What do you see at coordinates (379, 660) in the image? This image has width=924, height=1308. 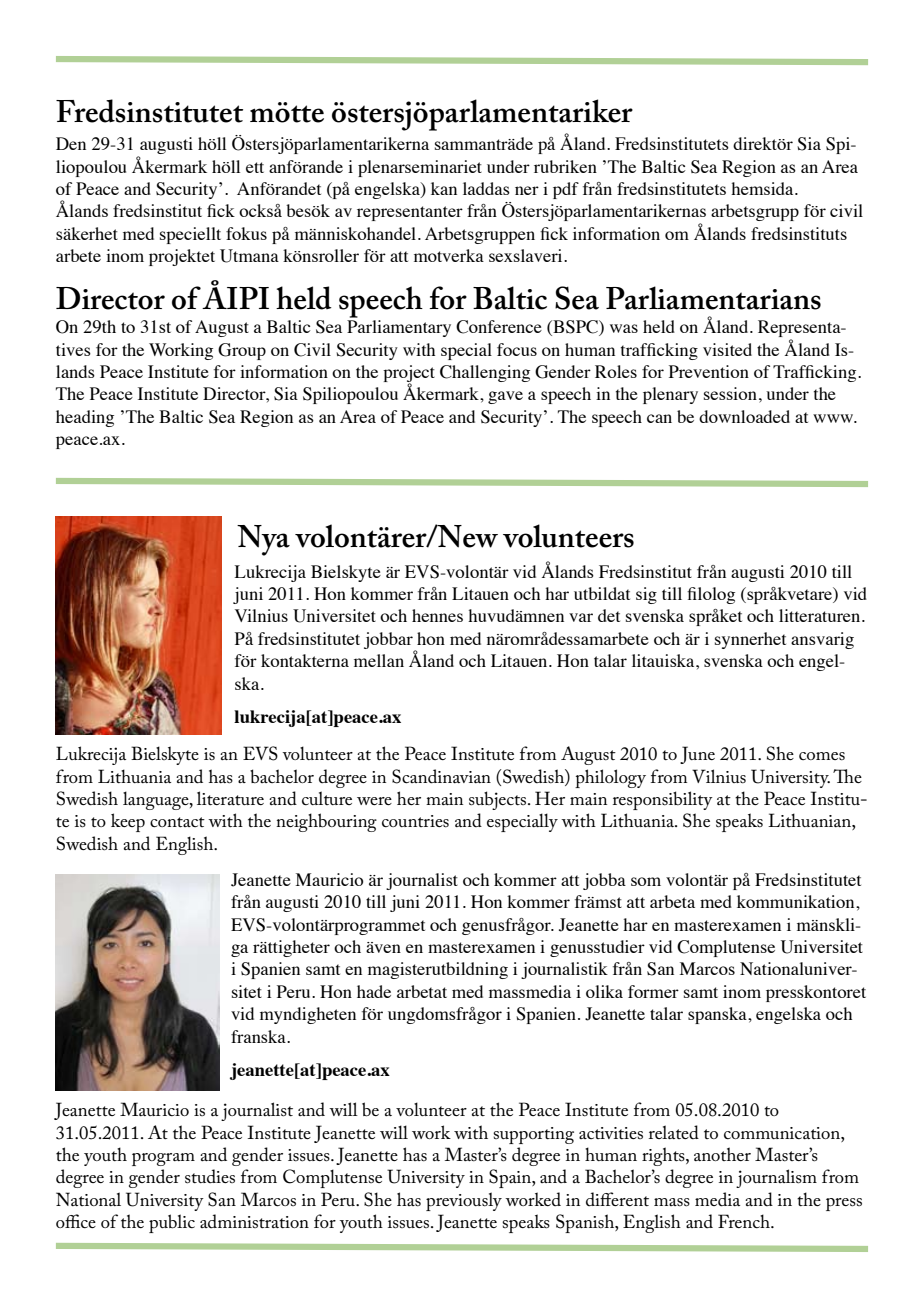 I see `mellan` at bounding box center [379, 660].
